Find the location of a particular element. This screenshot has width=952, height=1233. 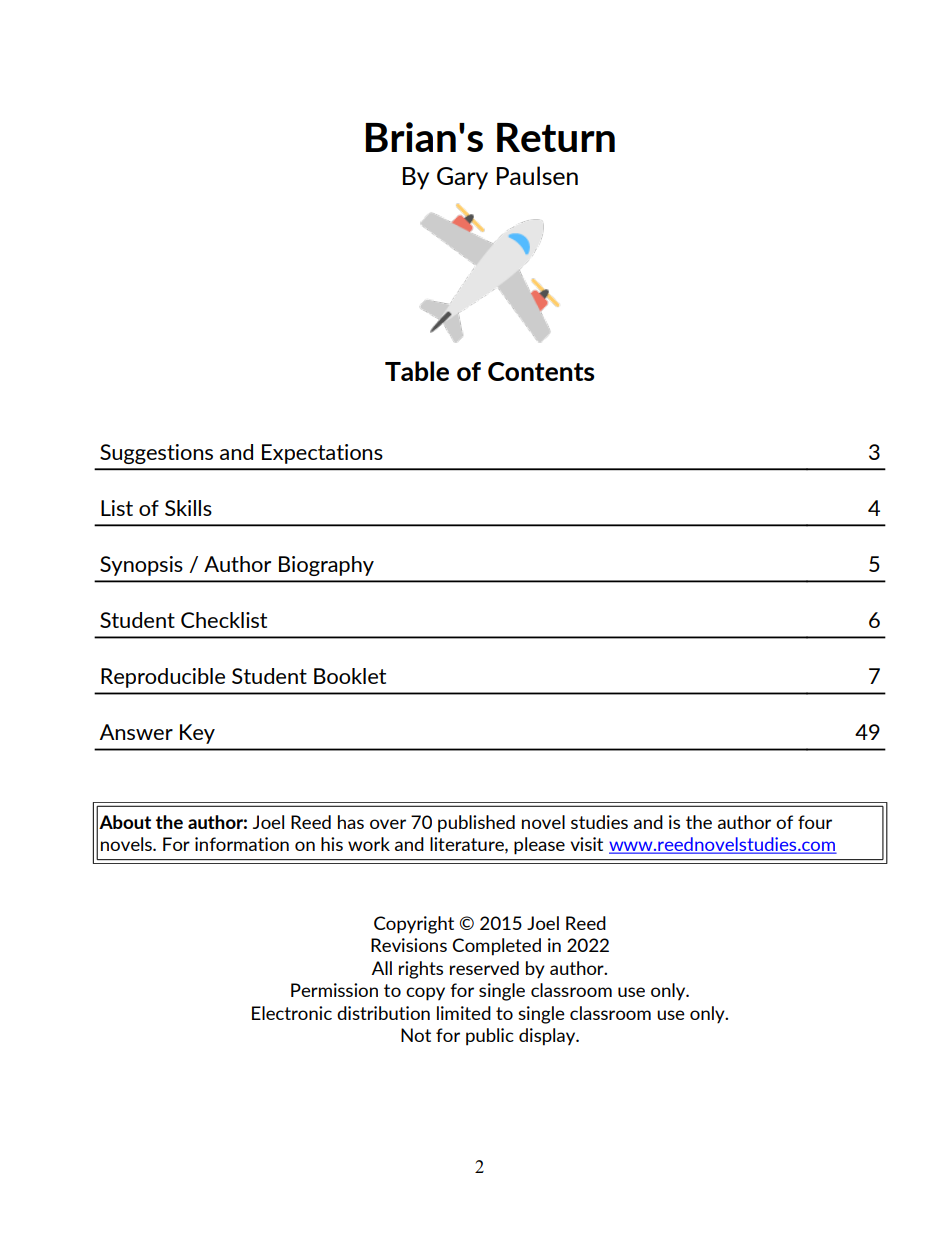

four is located at coordinates (815, 822).
